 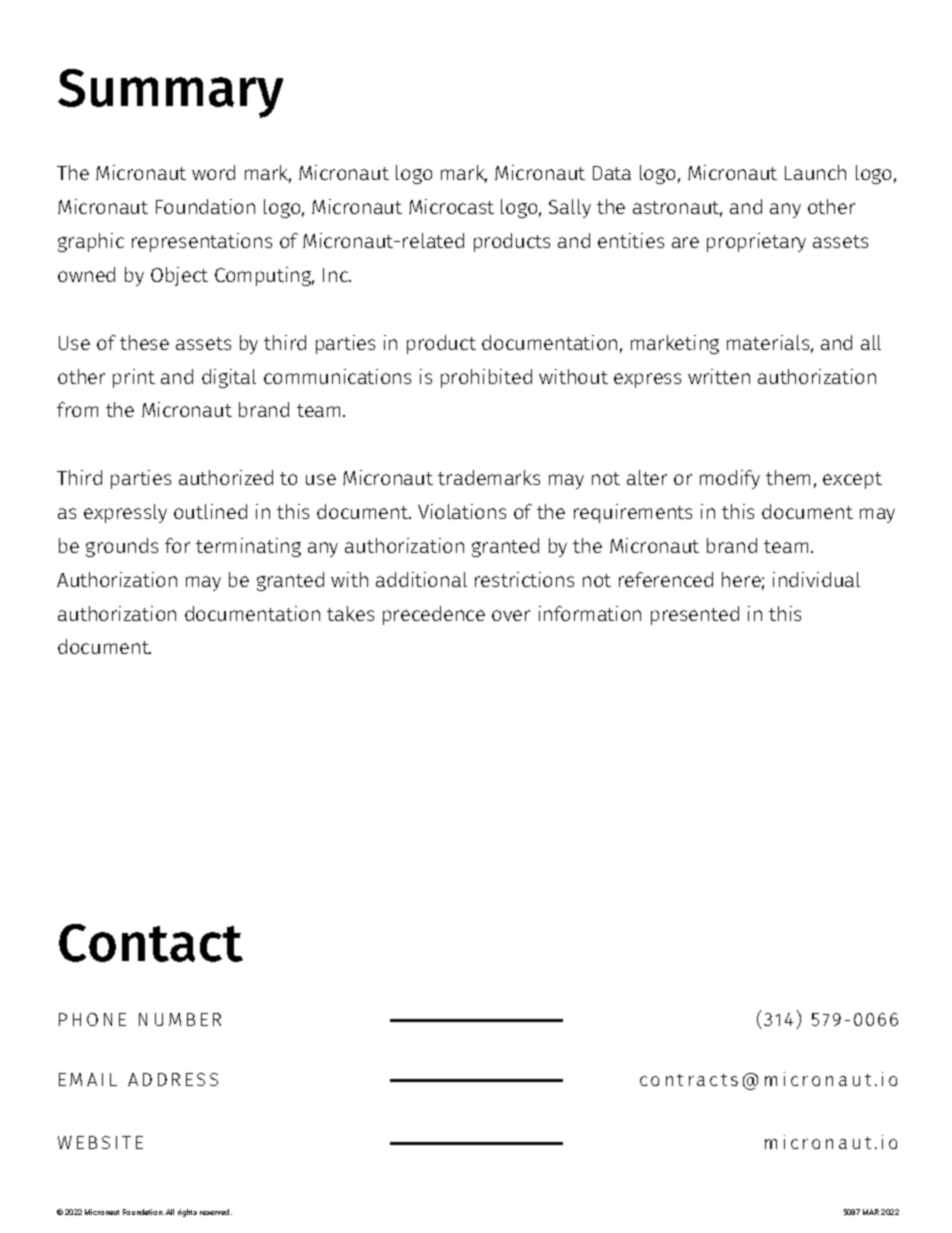 I want to click on reserved, so click(x=216, y=1212).
